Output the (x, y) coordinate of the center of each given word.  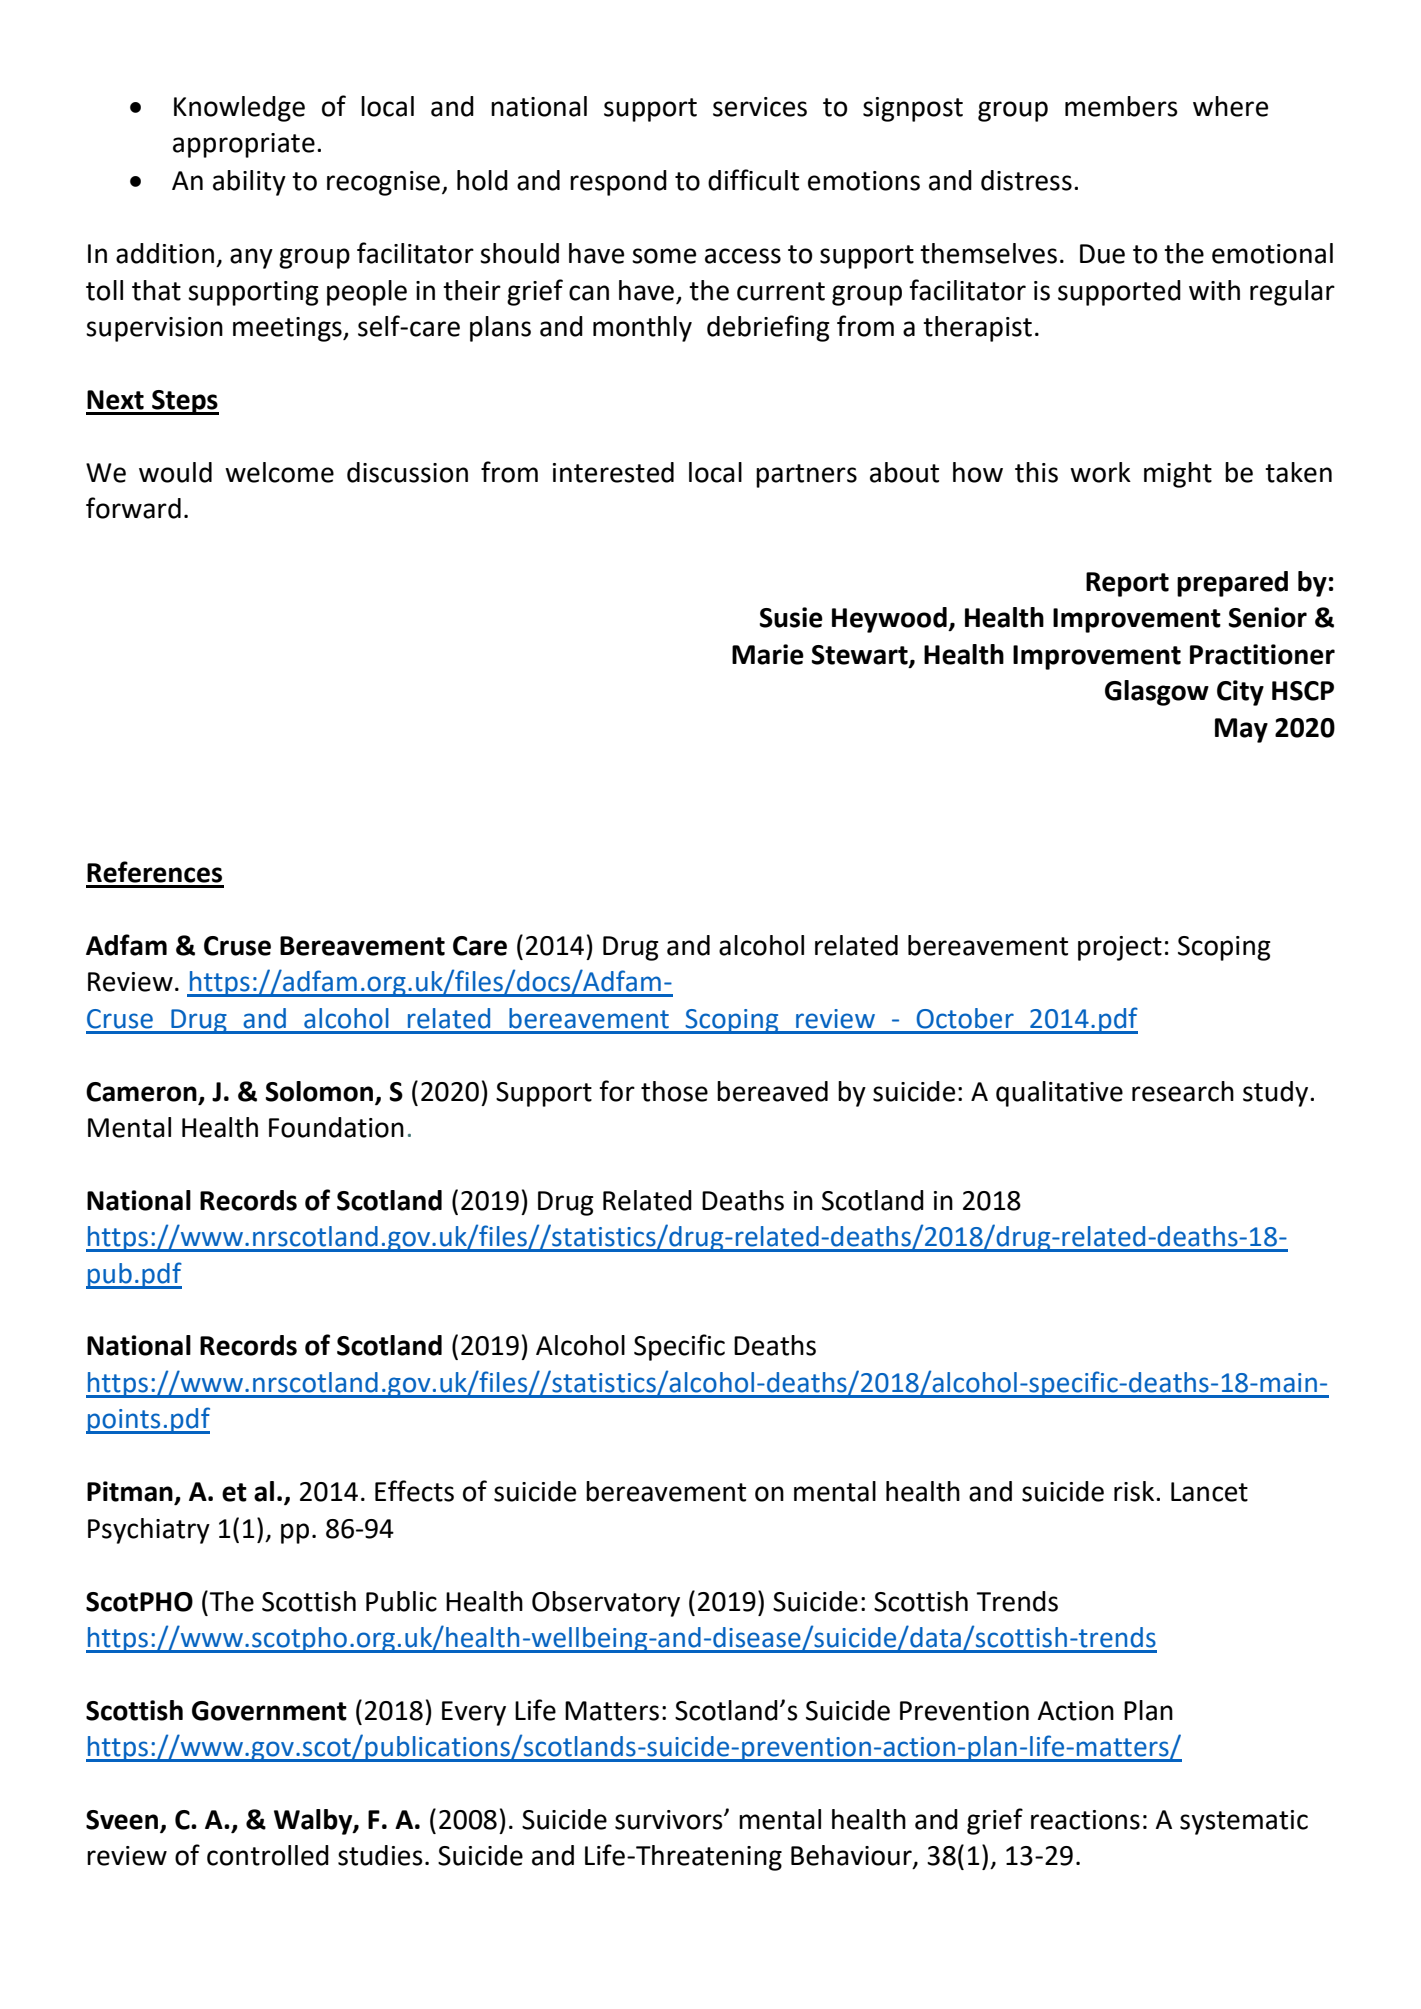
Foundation (336, 1127)
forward (133, 508)
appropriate (244, 145)
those (674, 1091)
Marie (768, 654)
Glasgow (1157, 693)
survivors (670, 1820)
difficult (753, 180)
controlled (268, 1855)
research (1183, 1091)
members (1121, 106)
